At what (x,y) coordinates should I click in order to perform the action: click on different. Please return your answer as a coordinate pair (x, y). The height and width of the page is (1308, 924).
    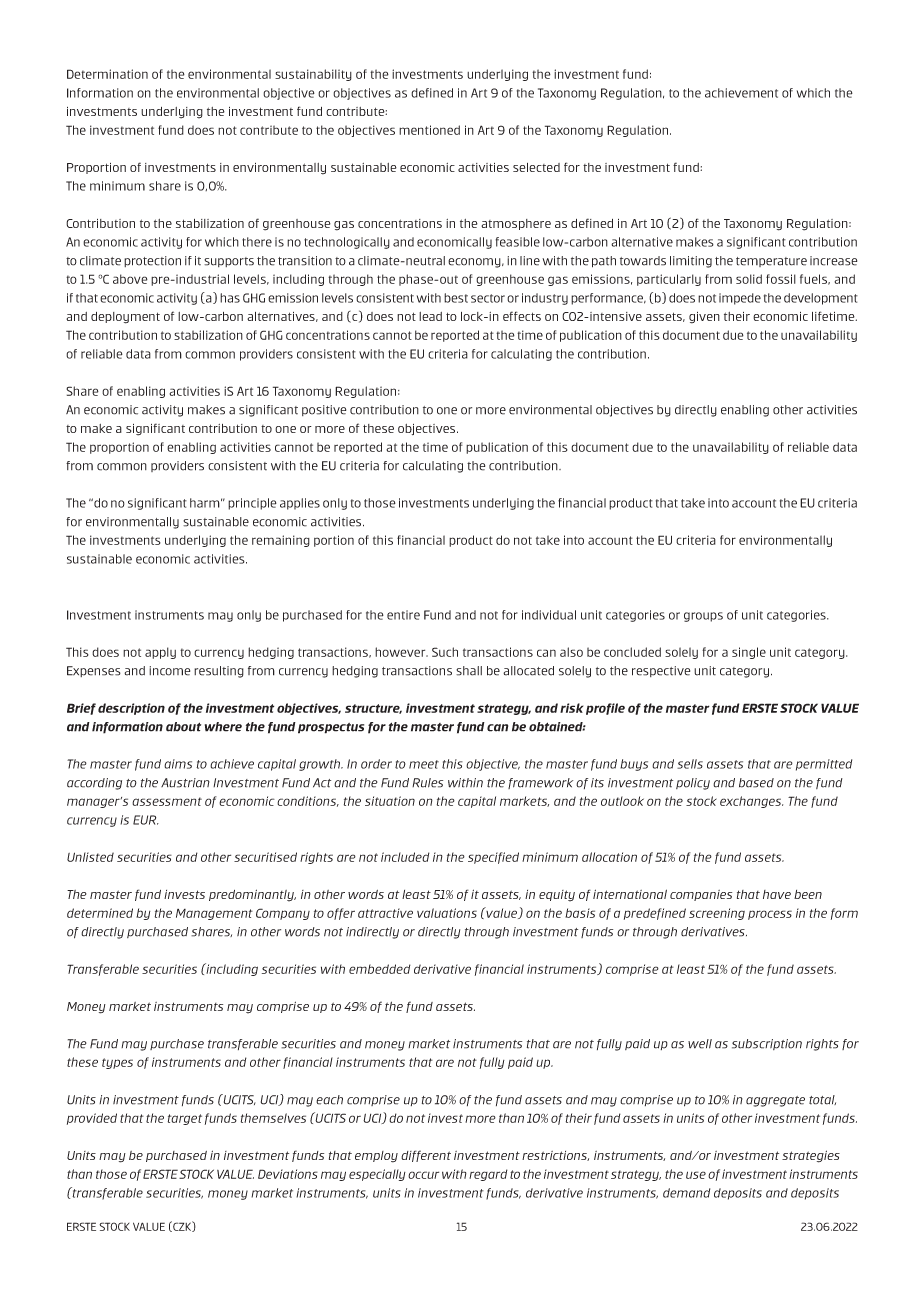
    Looking at the image, I should click on (426, 1156).
